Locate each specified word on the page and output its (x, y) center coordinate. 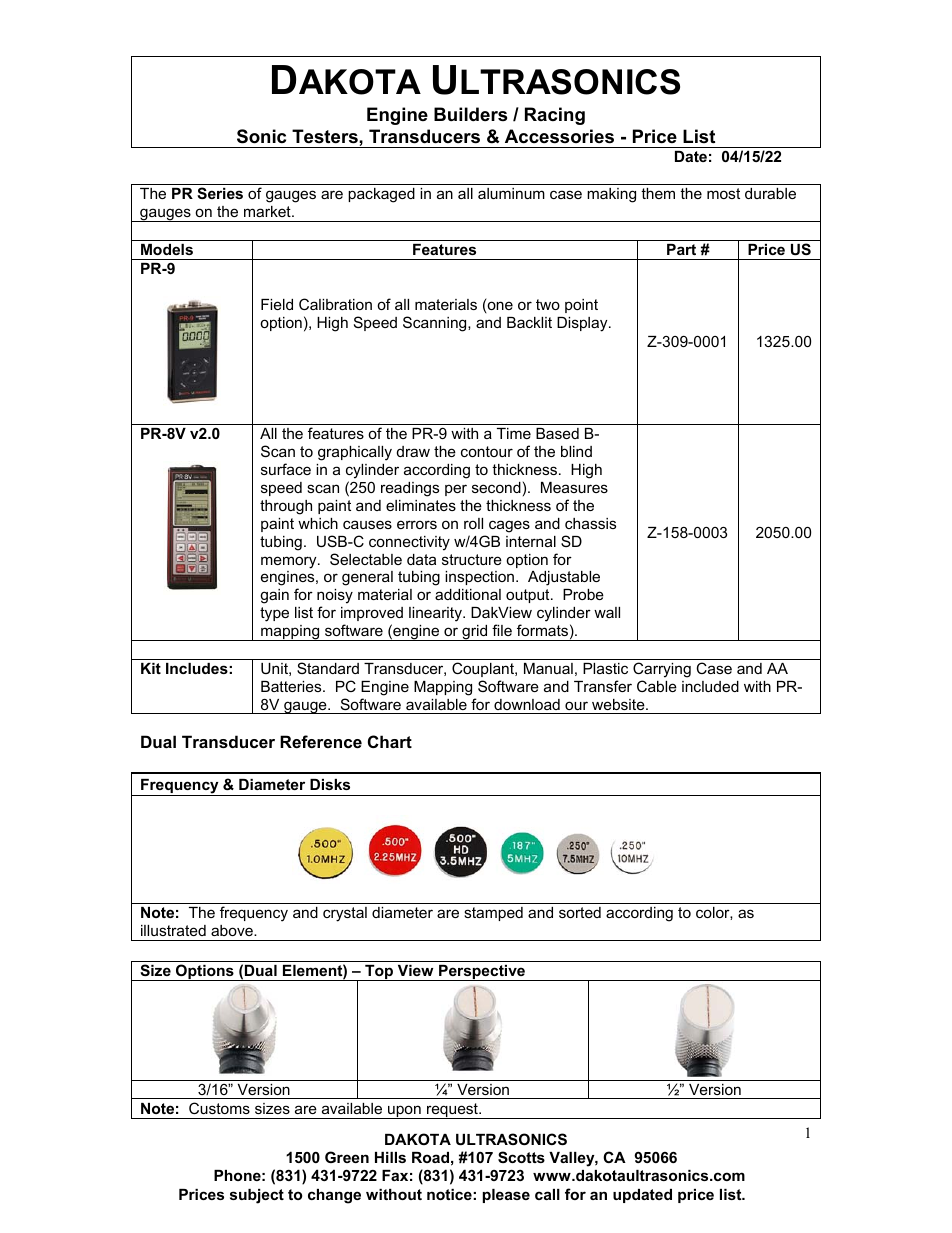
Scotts (521, 1157)
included (710, 686)
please (506, 1196)
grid (475, 633)
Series (220, 193)
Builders (470, 114)
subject (257, 1196)
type (274, 614)
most (723, 193)
